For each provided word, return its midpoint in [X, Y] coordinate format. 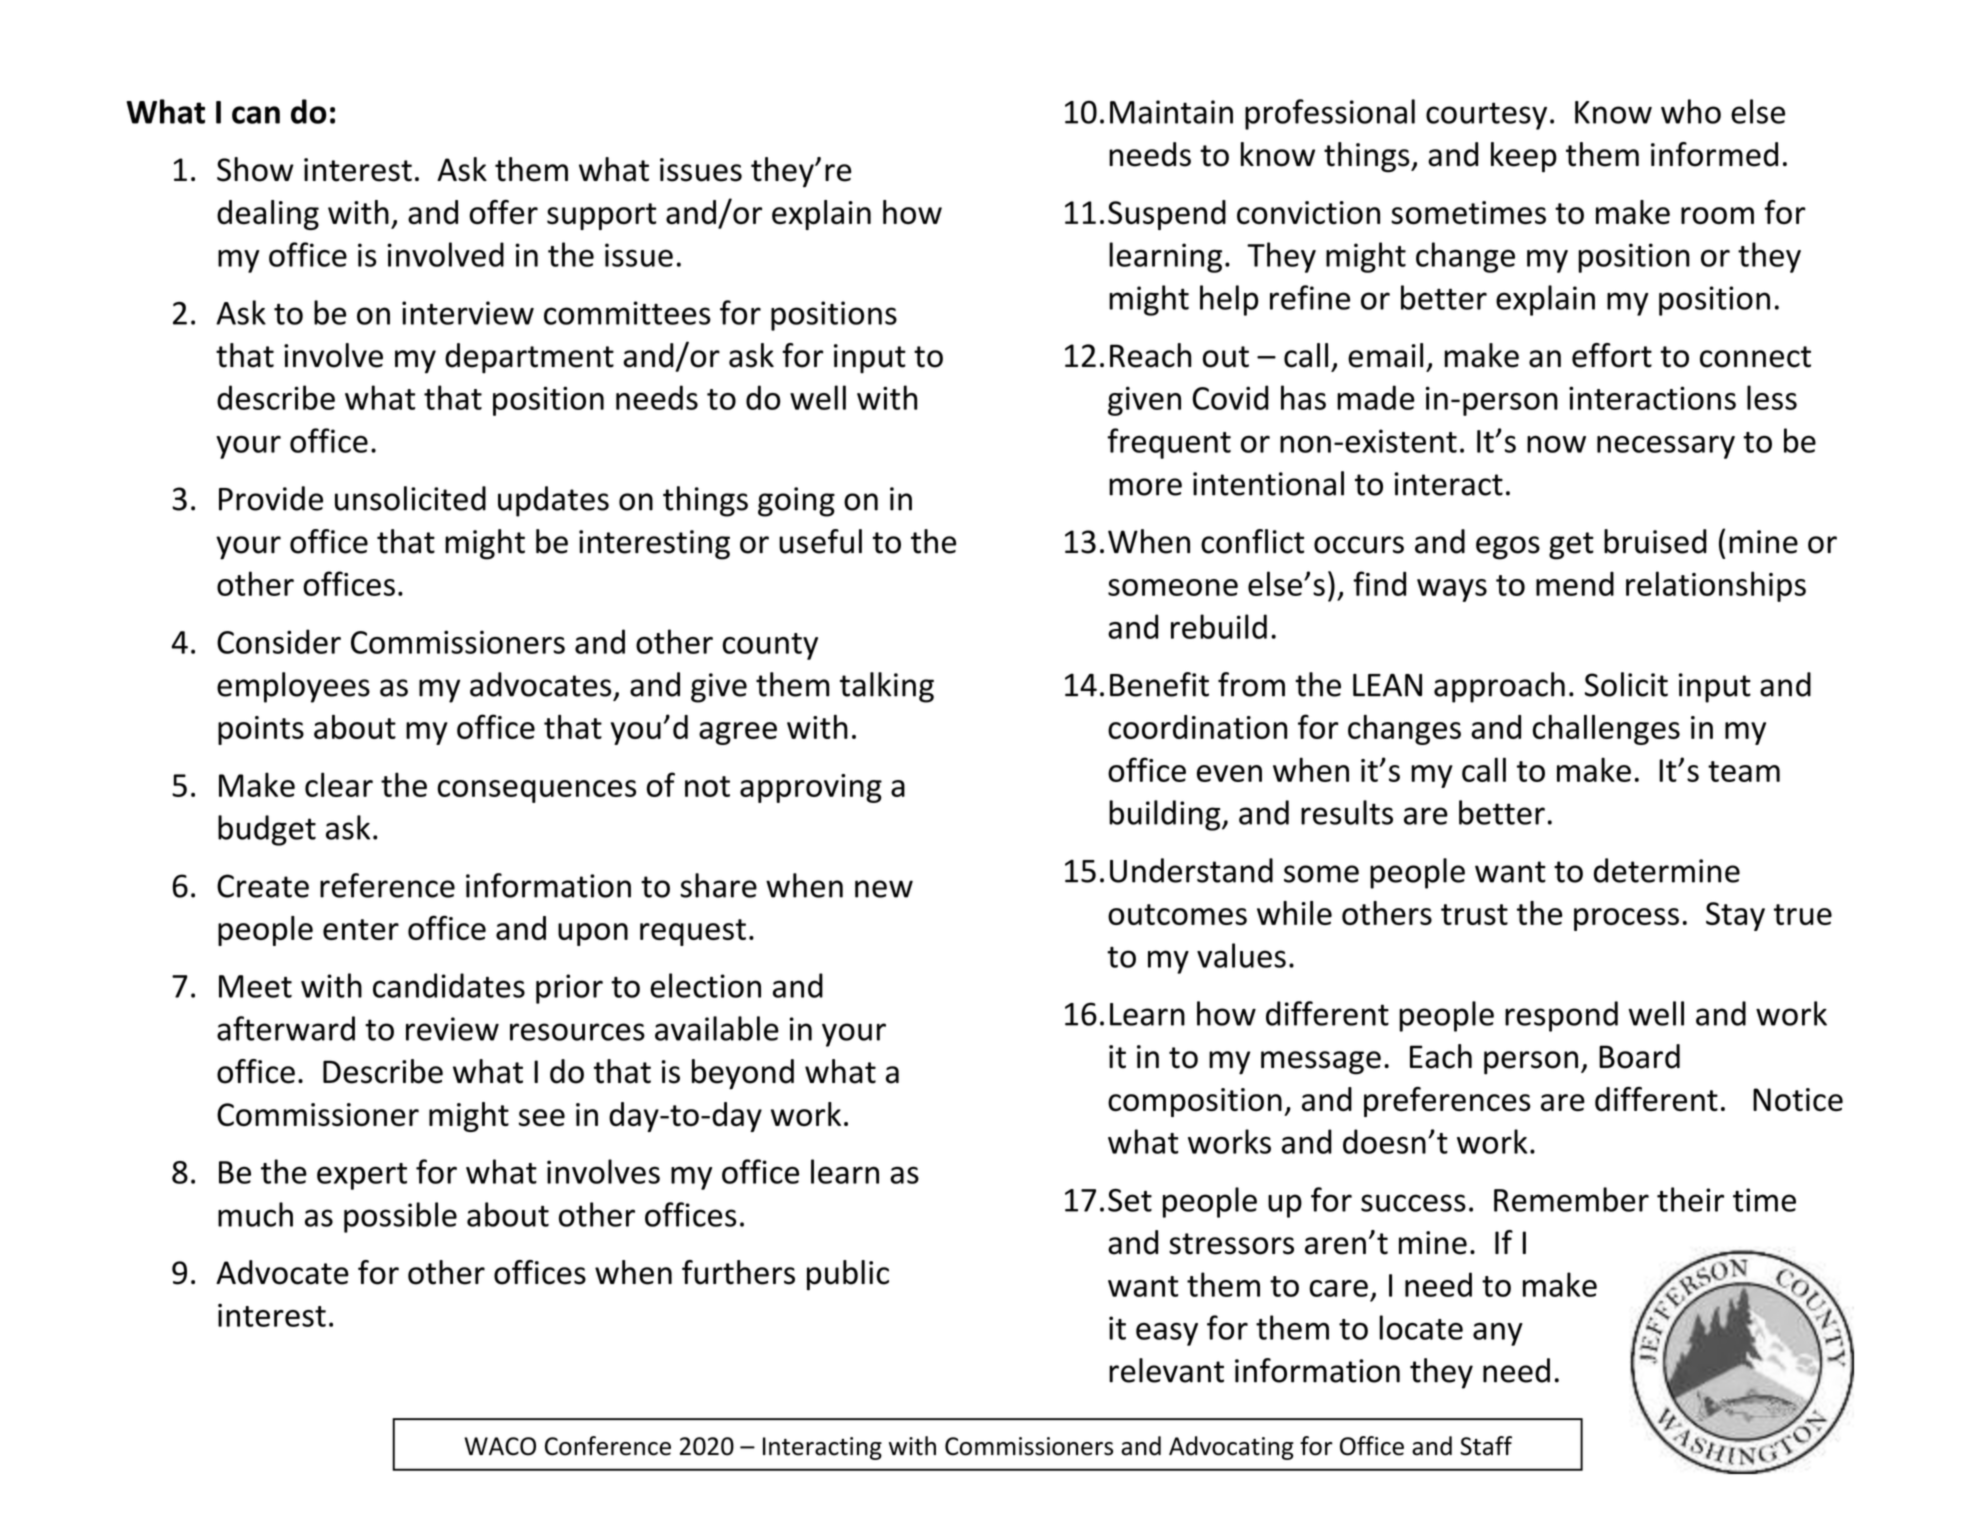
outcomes [1177, 914]
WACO [500, 1446]
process [1626, 919]
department [529, 358]
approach [1499, 687]
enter [361, 929]
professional [1330, 114]
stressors [1231, 1244]
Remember [1571, 1199]
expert [362, 1176]
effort [1612, 355]
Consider [279, 641]
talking [887, 687]
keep [1524, 157]
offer [503, 212]
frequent [1169, 443]
